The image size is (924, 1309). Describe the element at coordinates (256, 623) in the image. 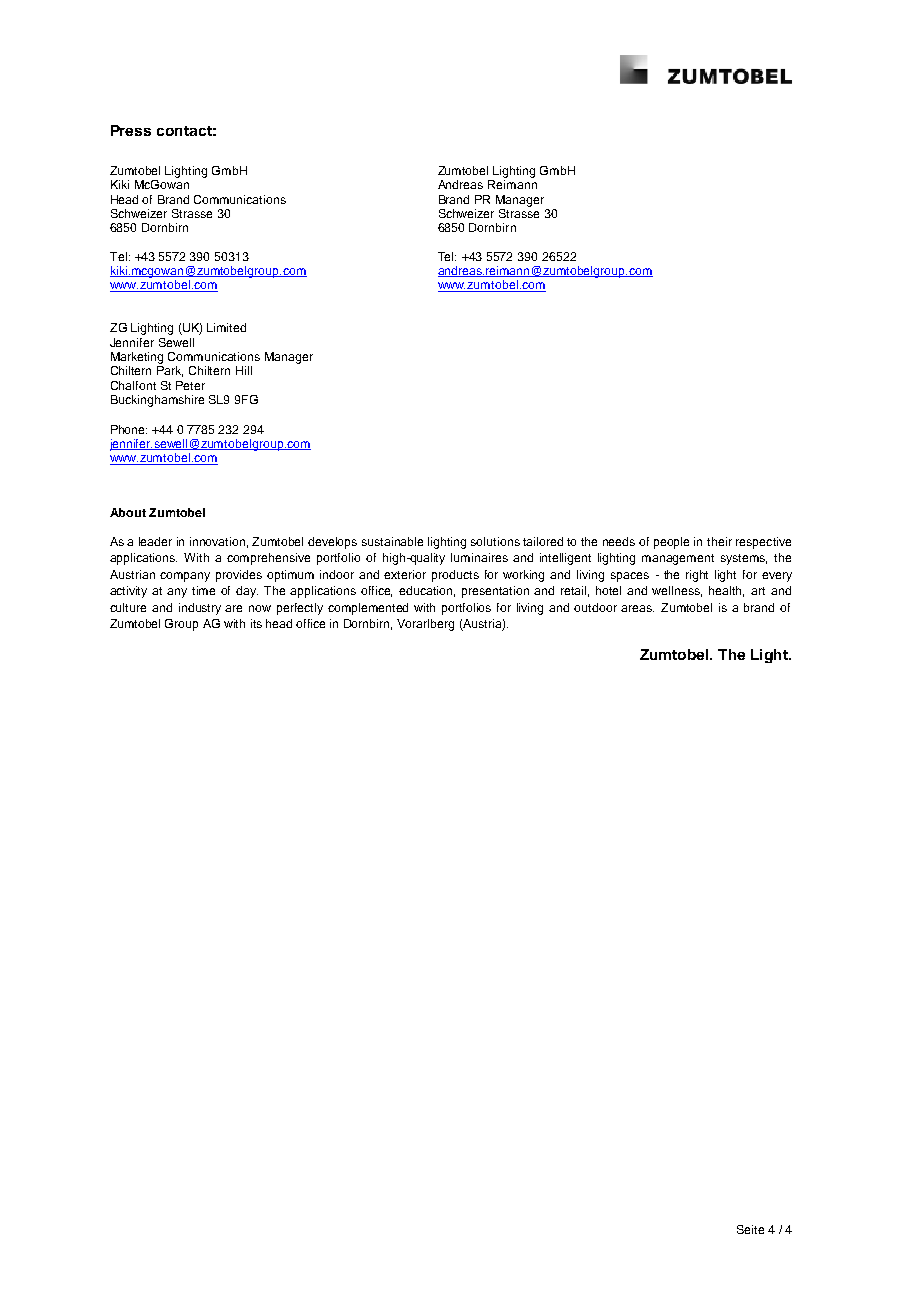

I see `its` at that location.
